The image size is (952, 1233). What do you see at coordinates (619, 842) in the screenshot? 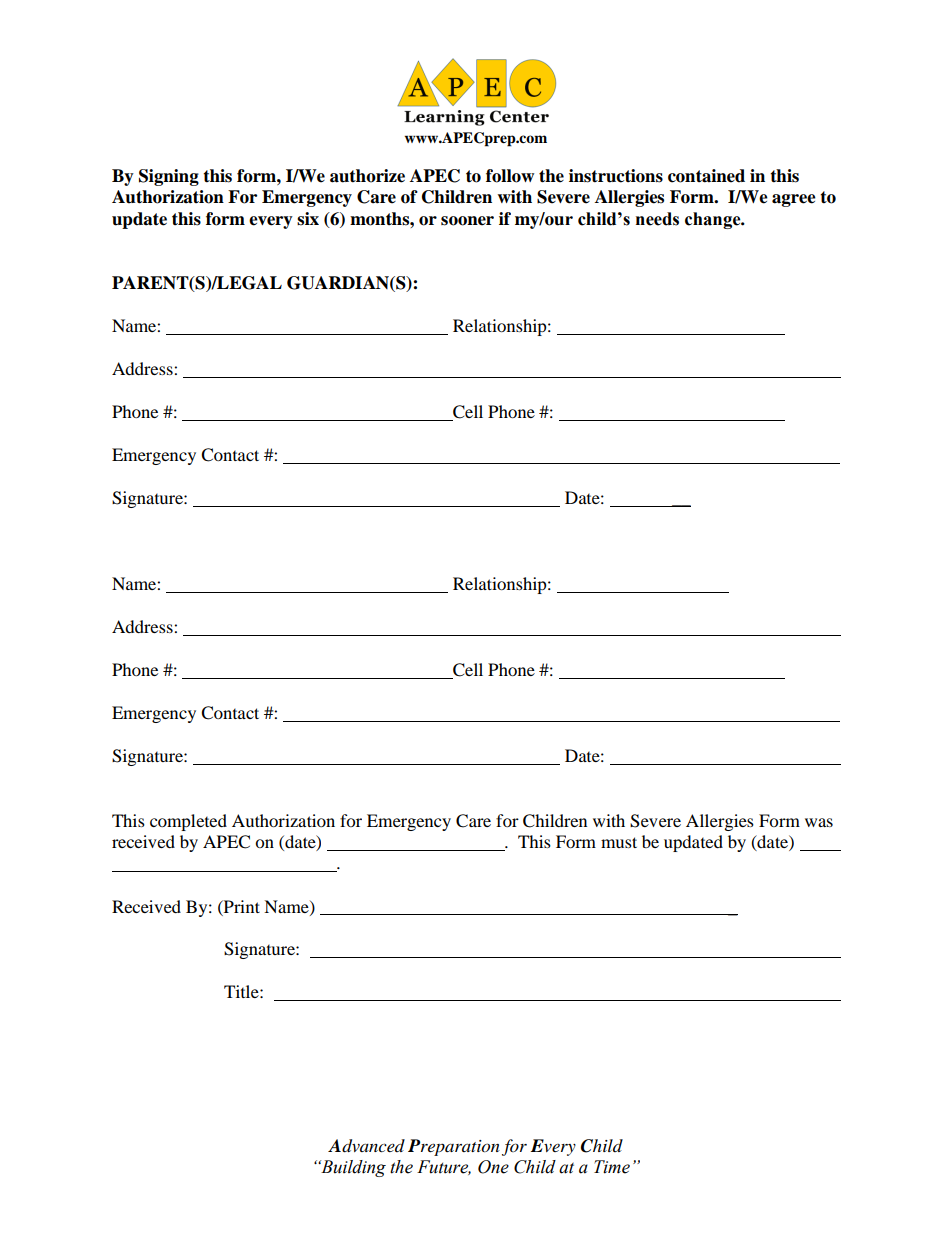
I see `must` at bounding box center [619, 842].
